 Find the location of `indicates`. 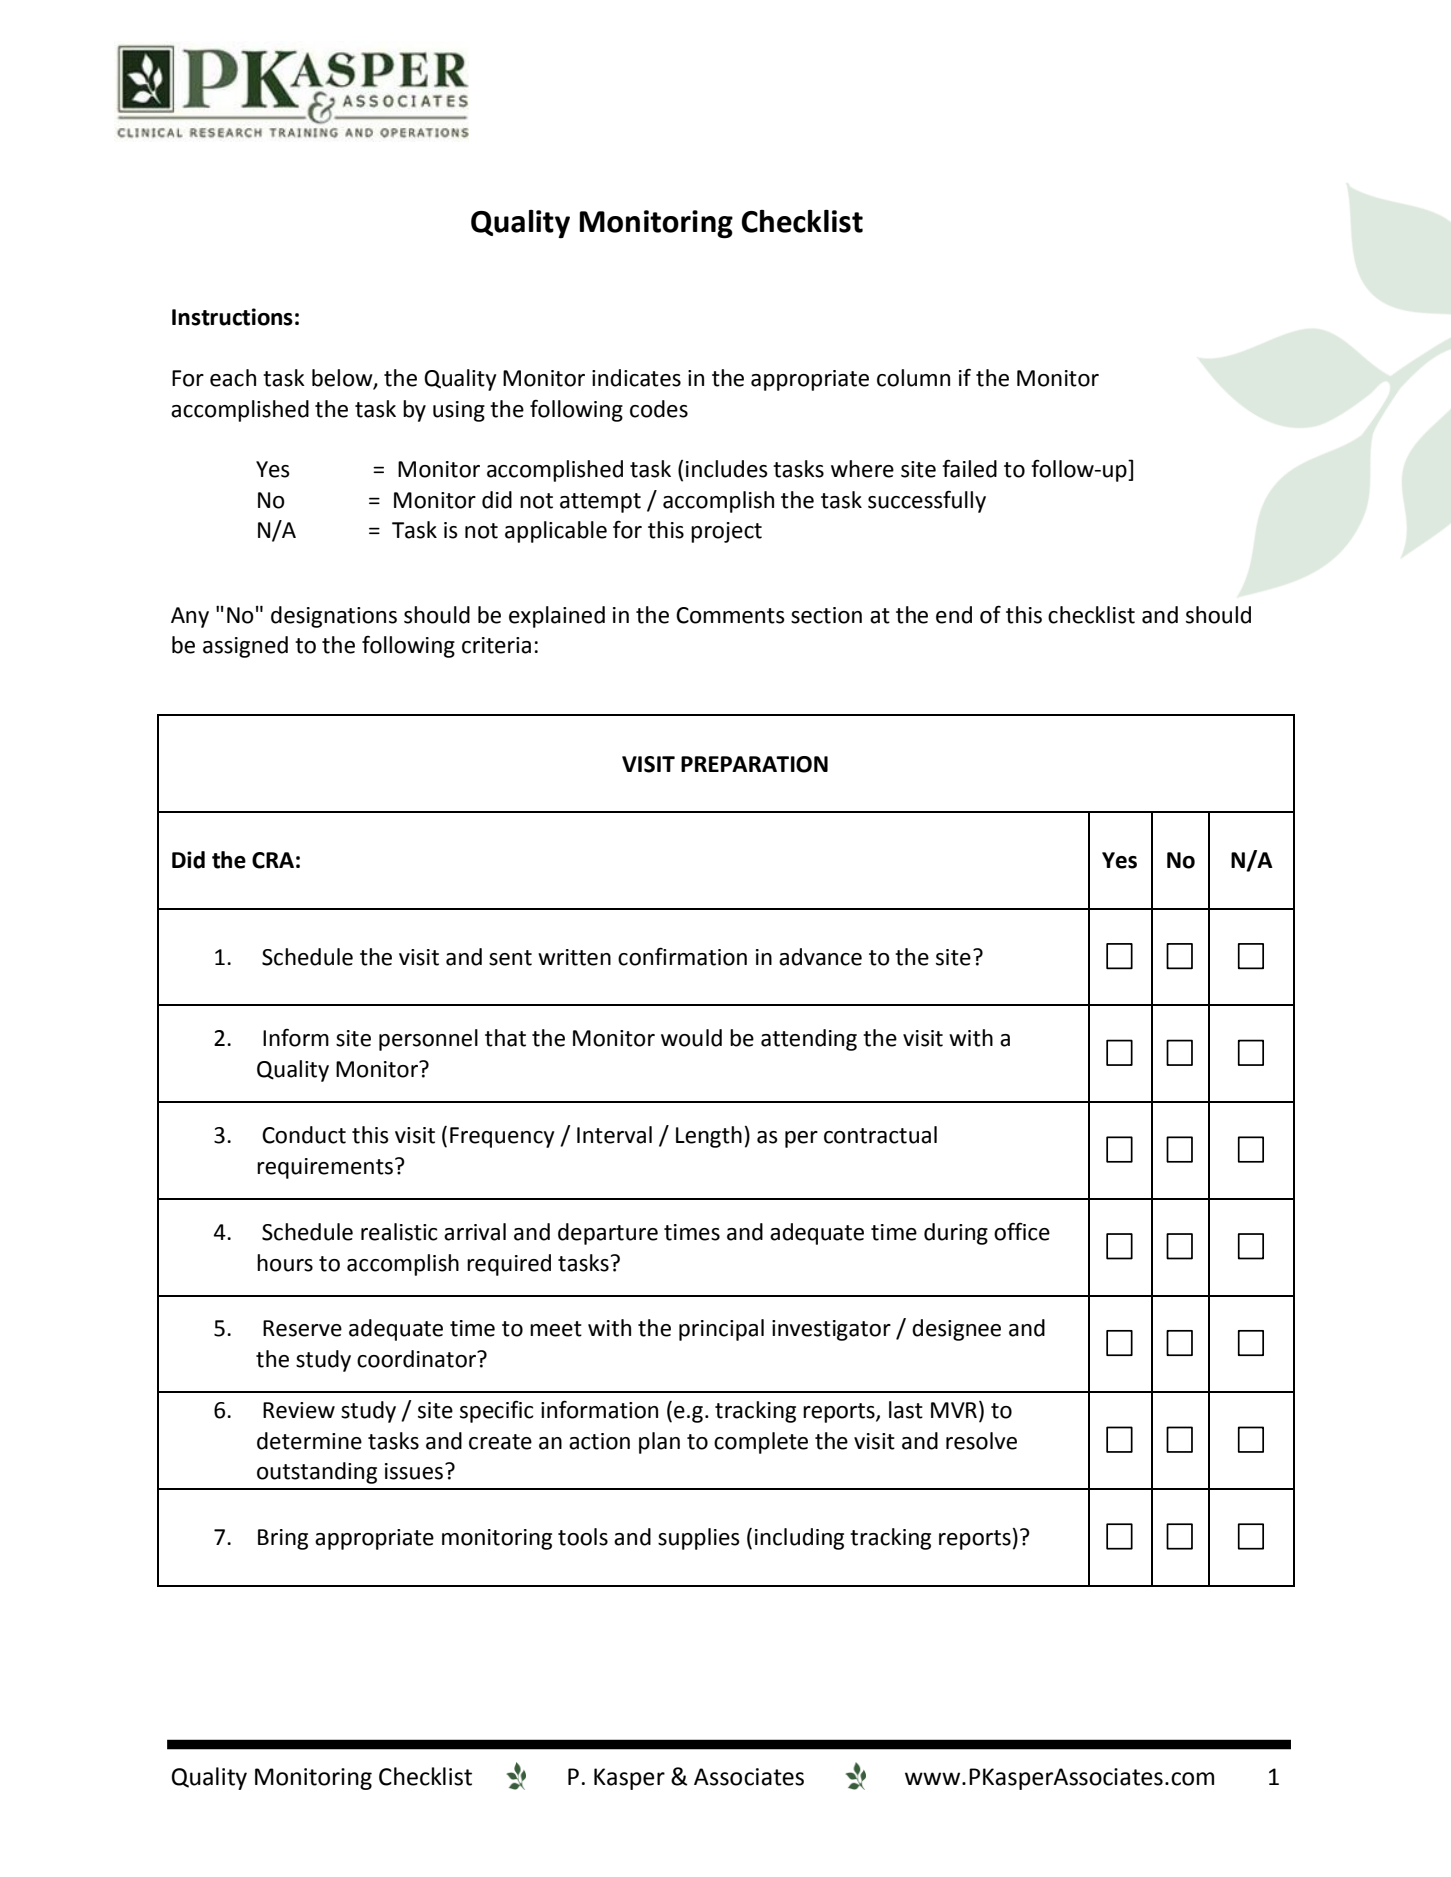

indicates is located at coordinates (636, 378).
